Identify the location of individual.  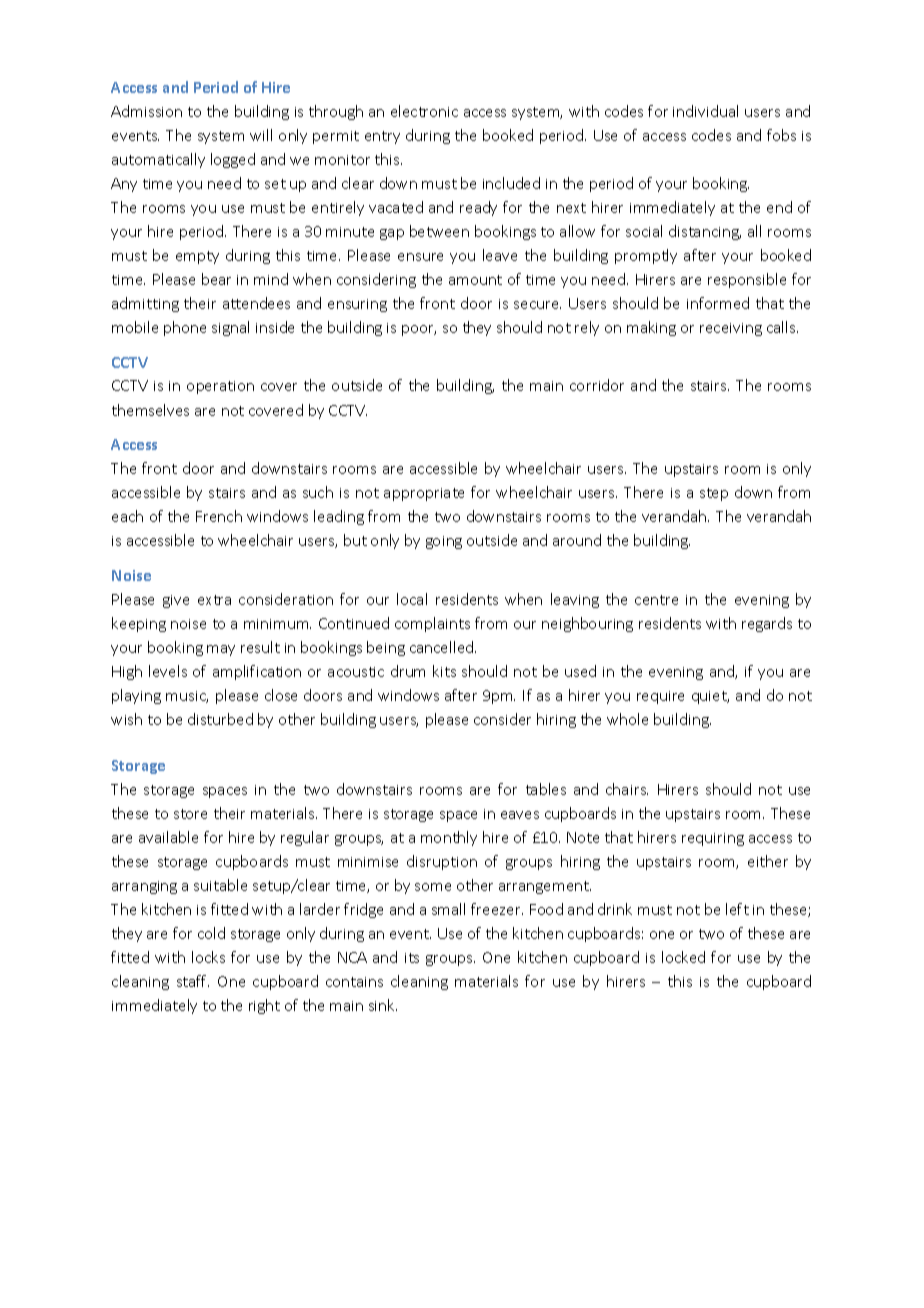
(705, 111).
